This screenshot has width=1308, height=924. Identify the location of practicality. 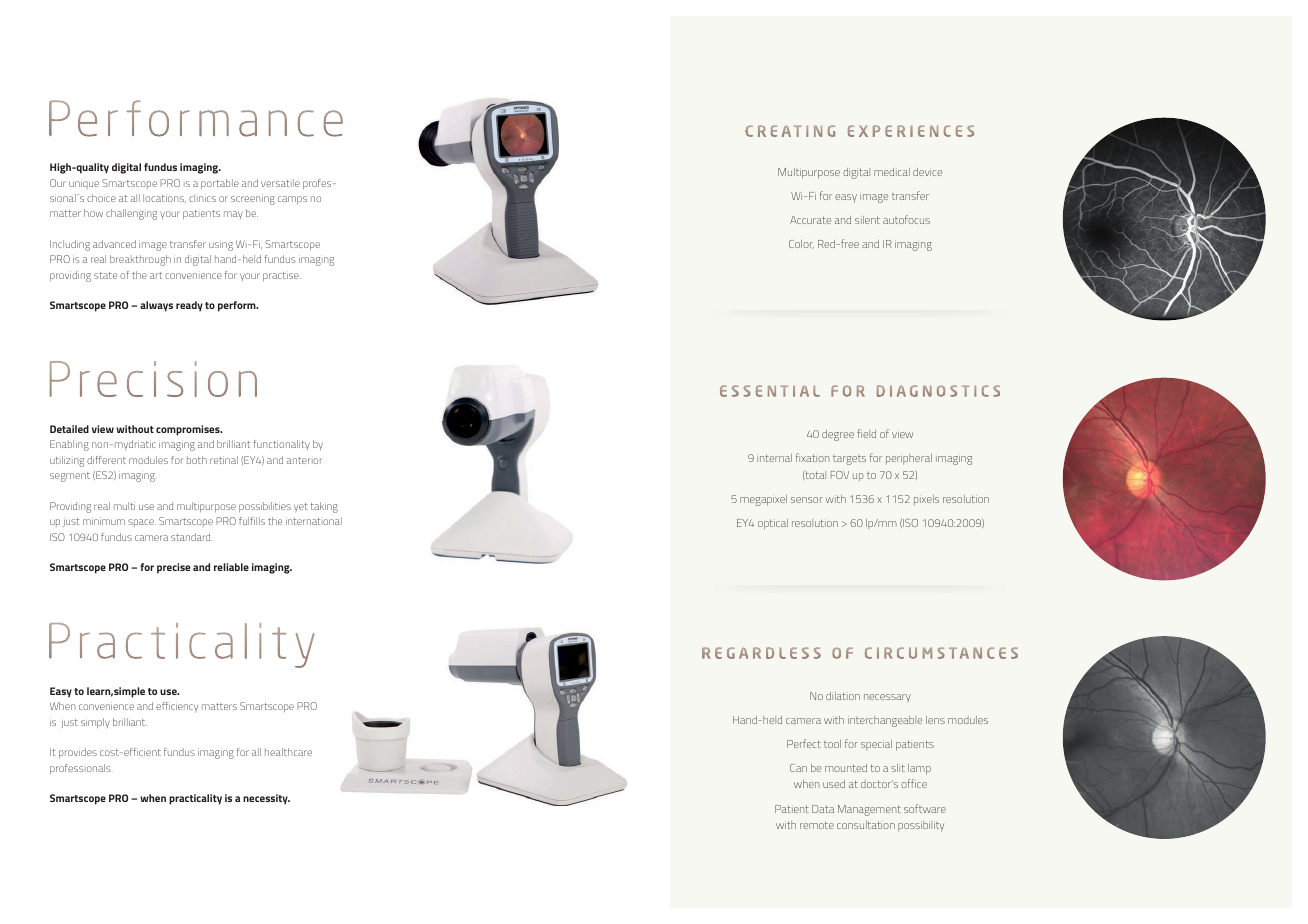
(195, 799).
